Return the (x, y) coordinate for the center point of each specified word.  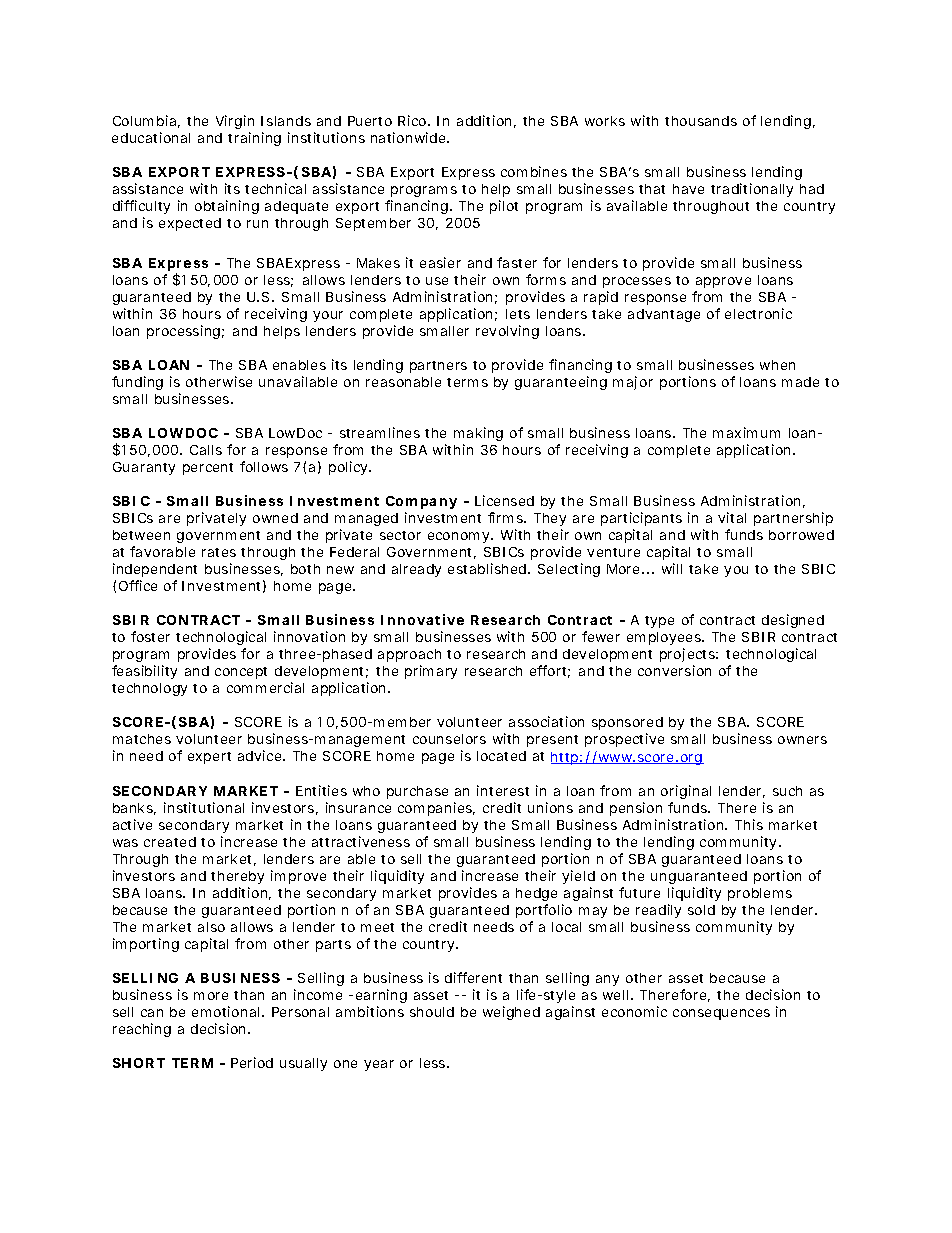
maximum (746, 432)
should (432, 1012)
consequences (721, 1014)
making (478, 434)
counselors (449, 739)
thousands (701, 121)
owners (802, 740)
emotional (225, 1011)
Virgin (235, 122)
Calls (206, 450)
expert (209, 758)
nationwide (409, 137)
